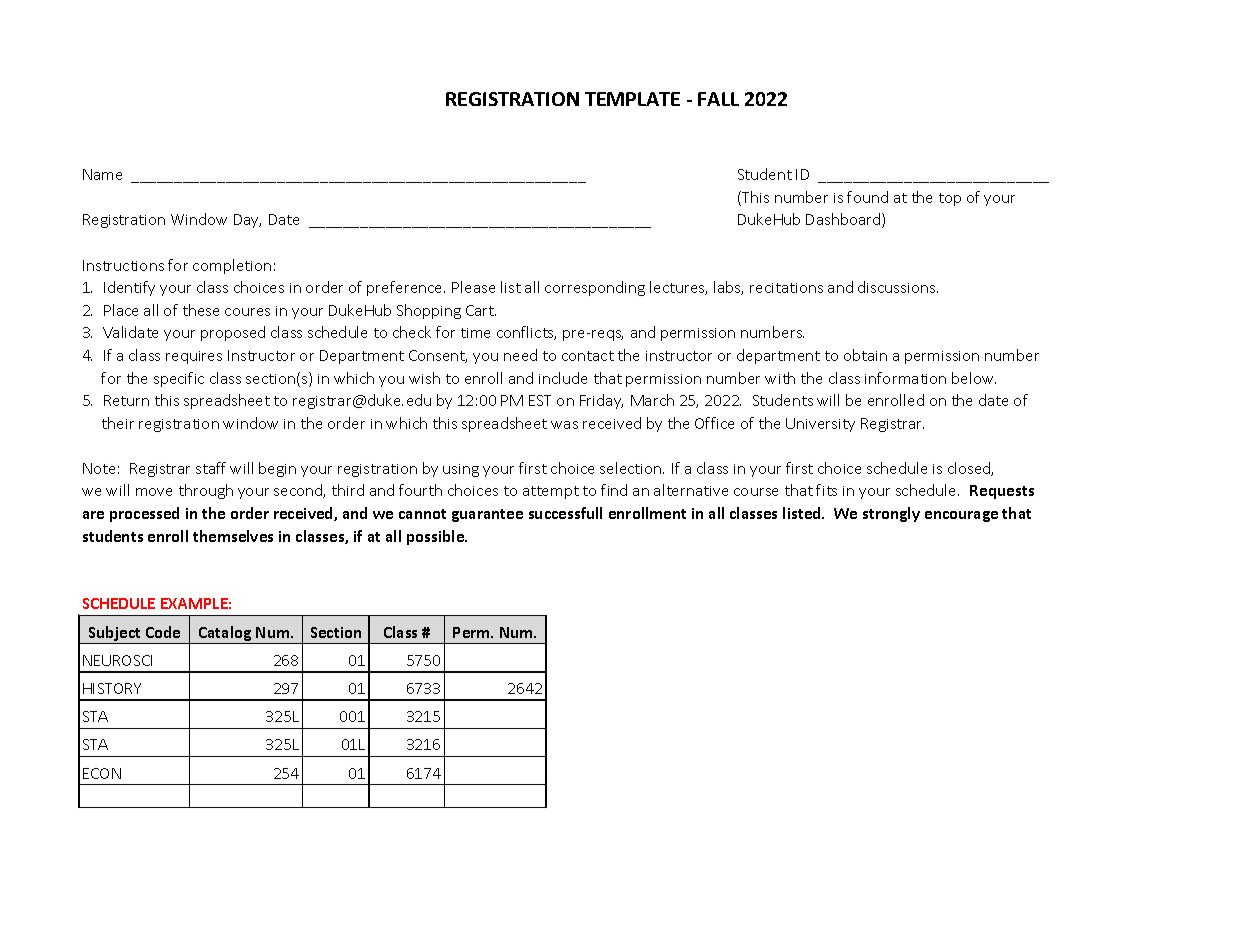  What do you see at coordinates (632, 99) in the document?
I see `TEMPLATE` at bounding box center [632, 99].
